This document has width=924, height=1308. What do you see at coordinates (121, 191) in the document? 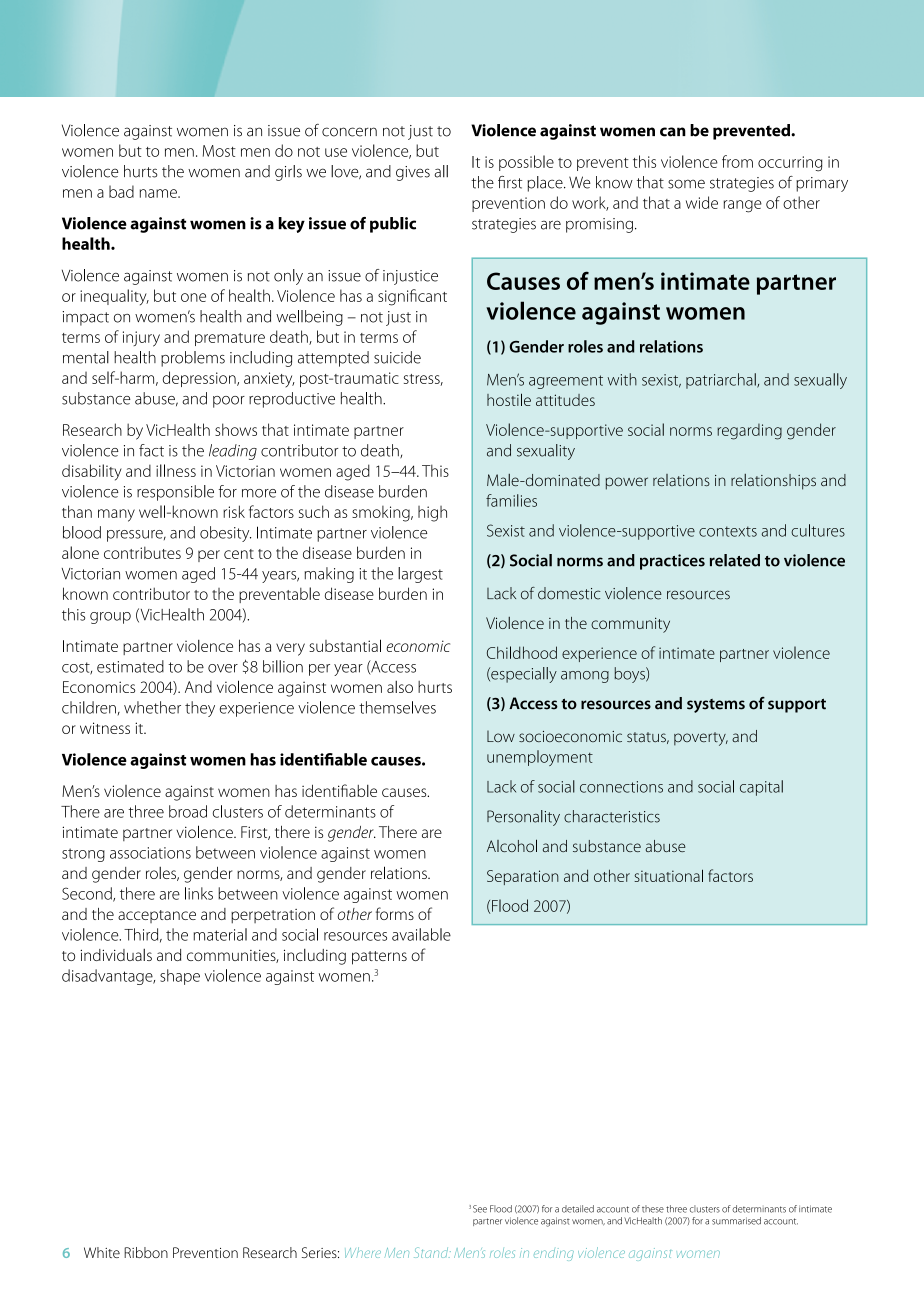
I see `bad` at bounding box center [121, 191].
